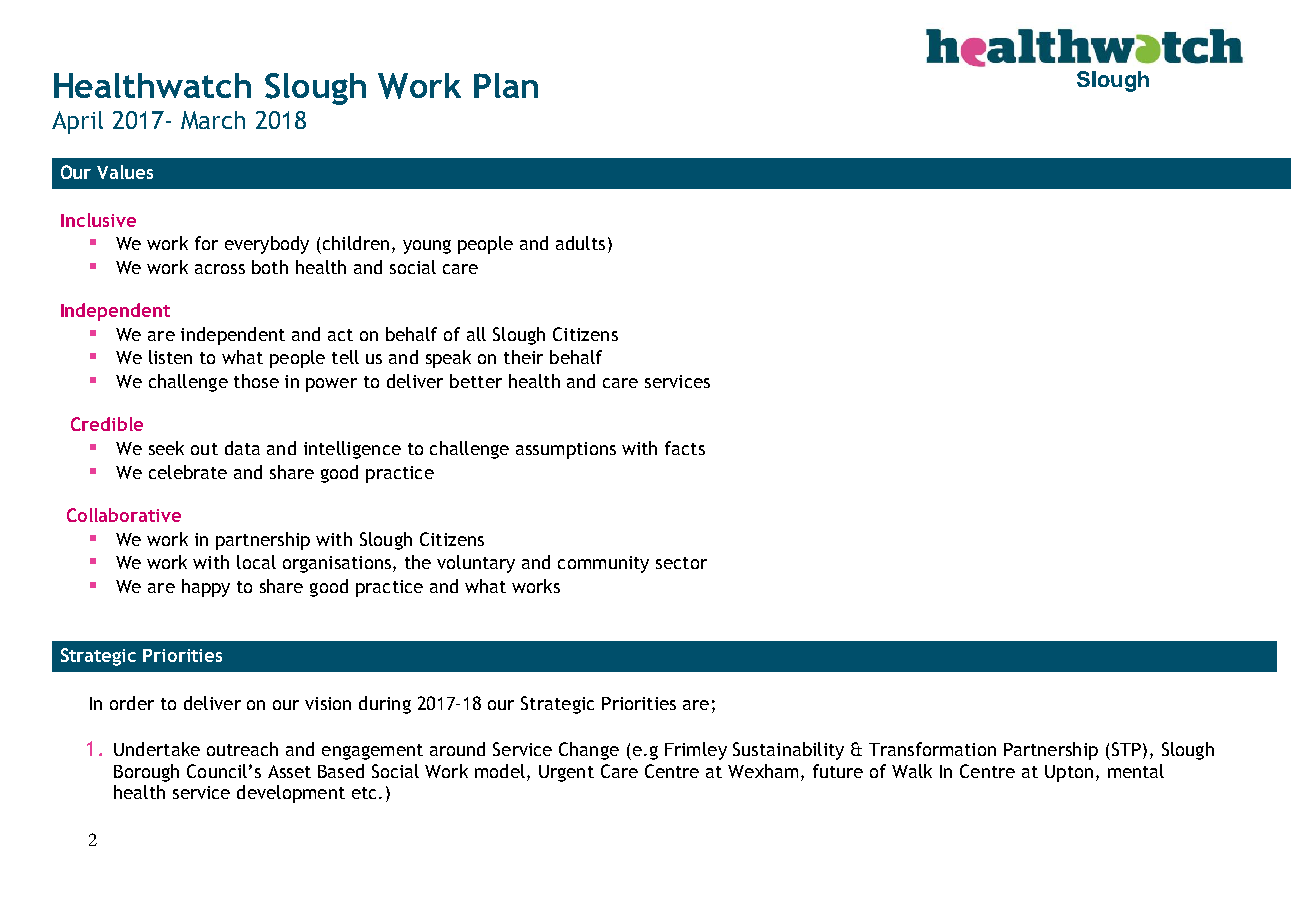 The width and height of the document is (1308, 924). Describe the element at coordinates (580, 243) in the document. I see `adults` at that location.
